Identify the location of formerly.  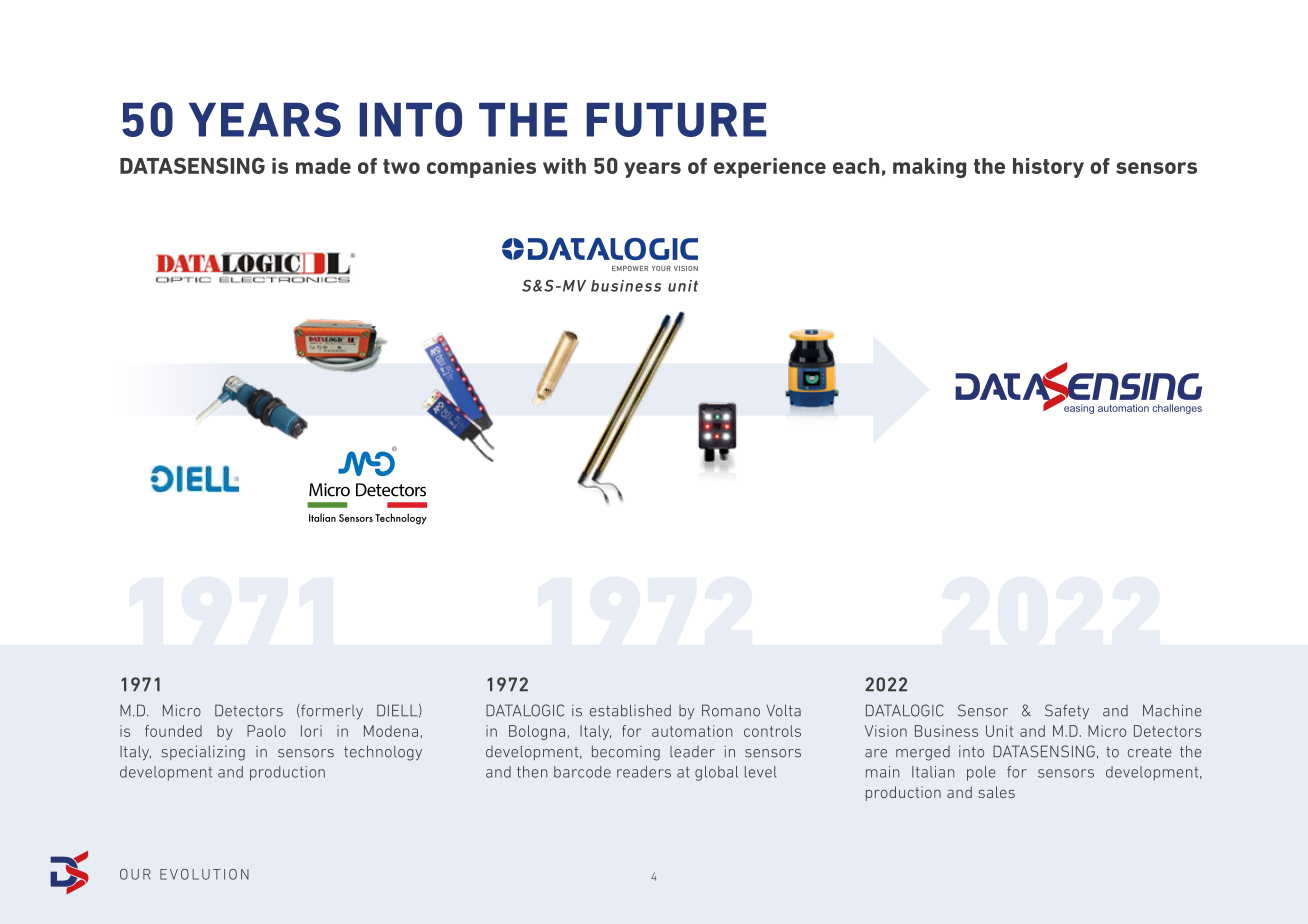
(331, 712).
